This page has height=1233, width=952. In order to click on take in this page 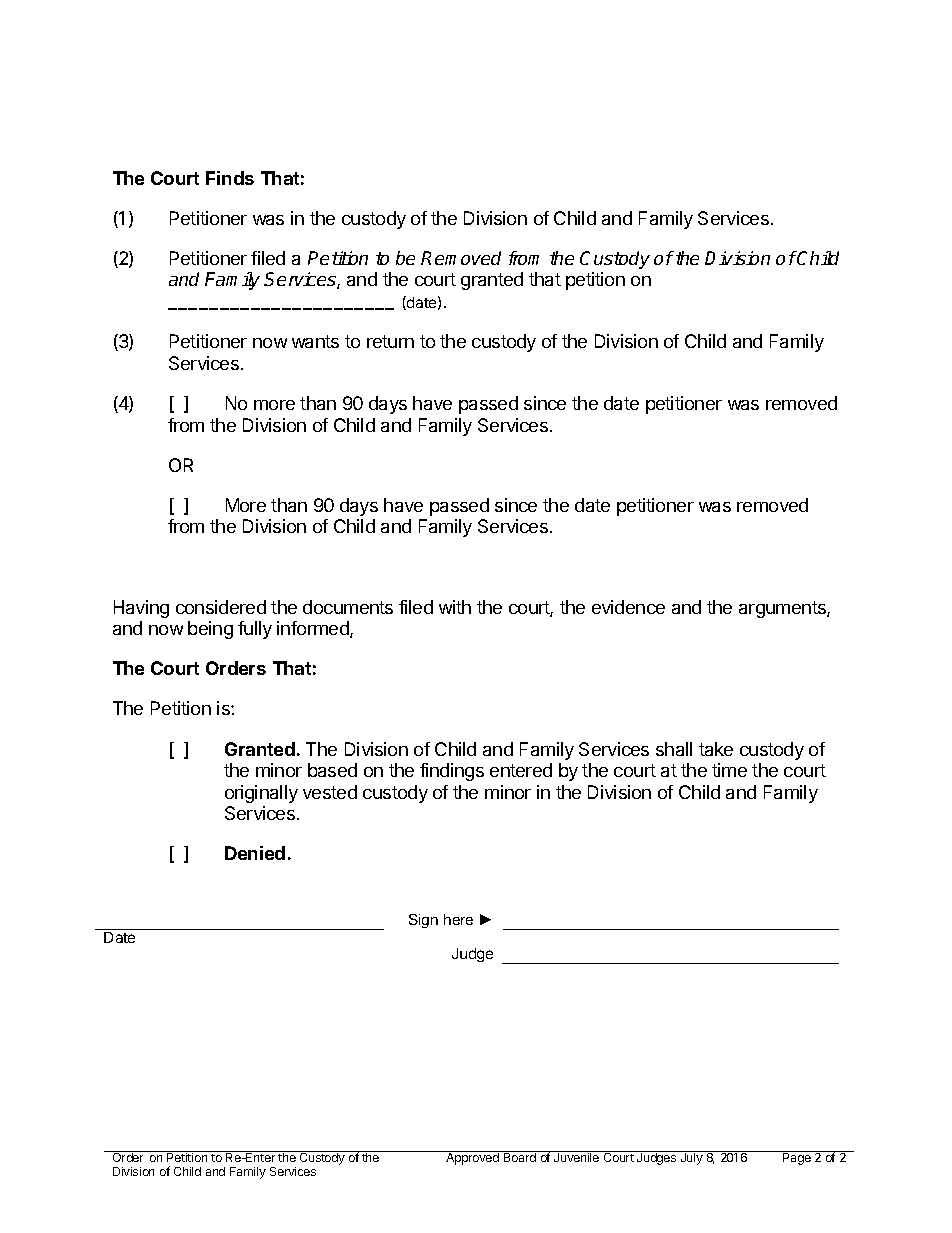, I will do `click(716, 749)`.
